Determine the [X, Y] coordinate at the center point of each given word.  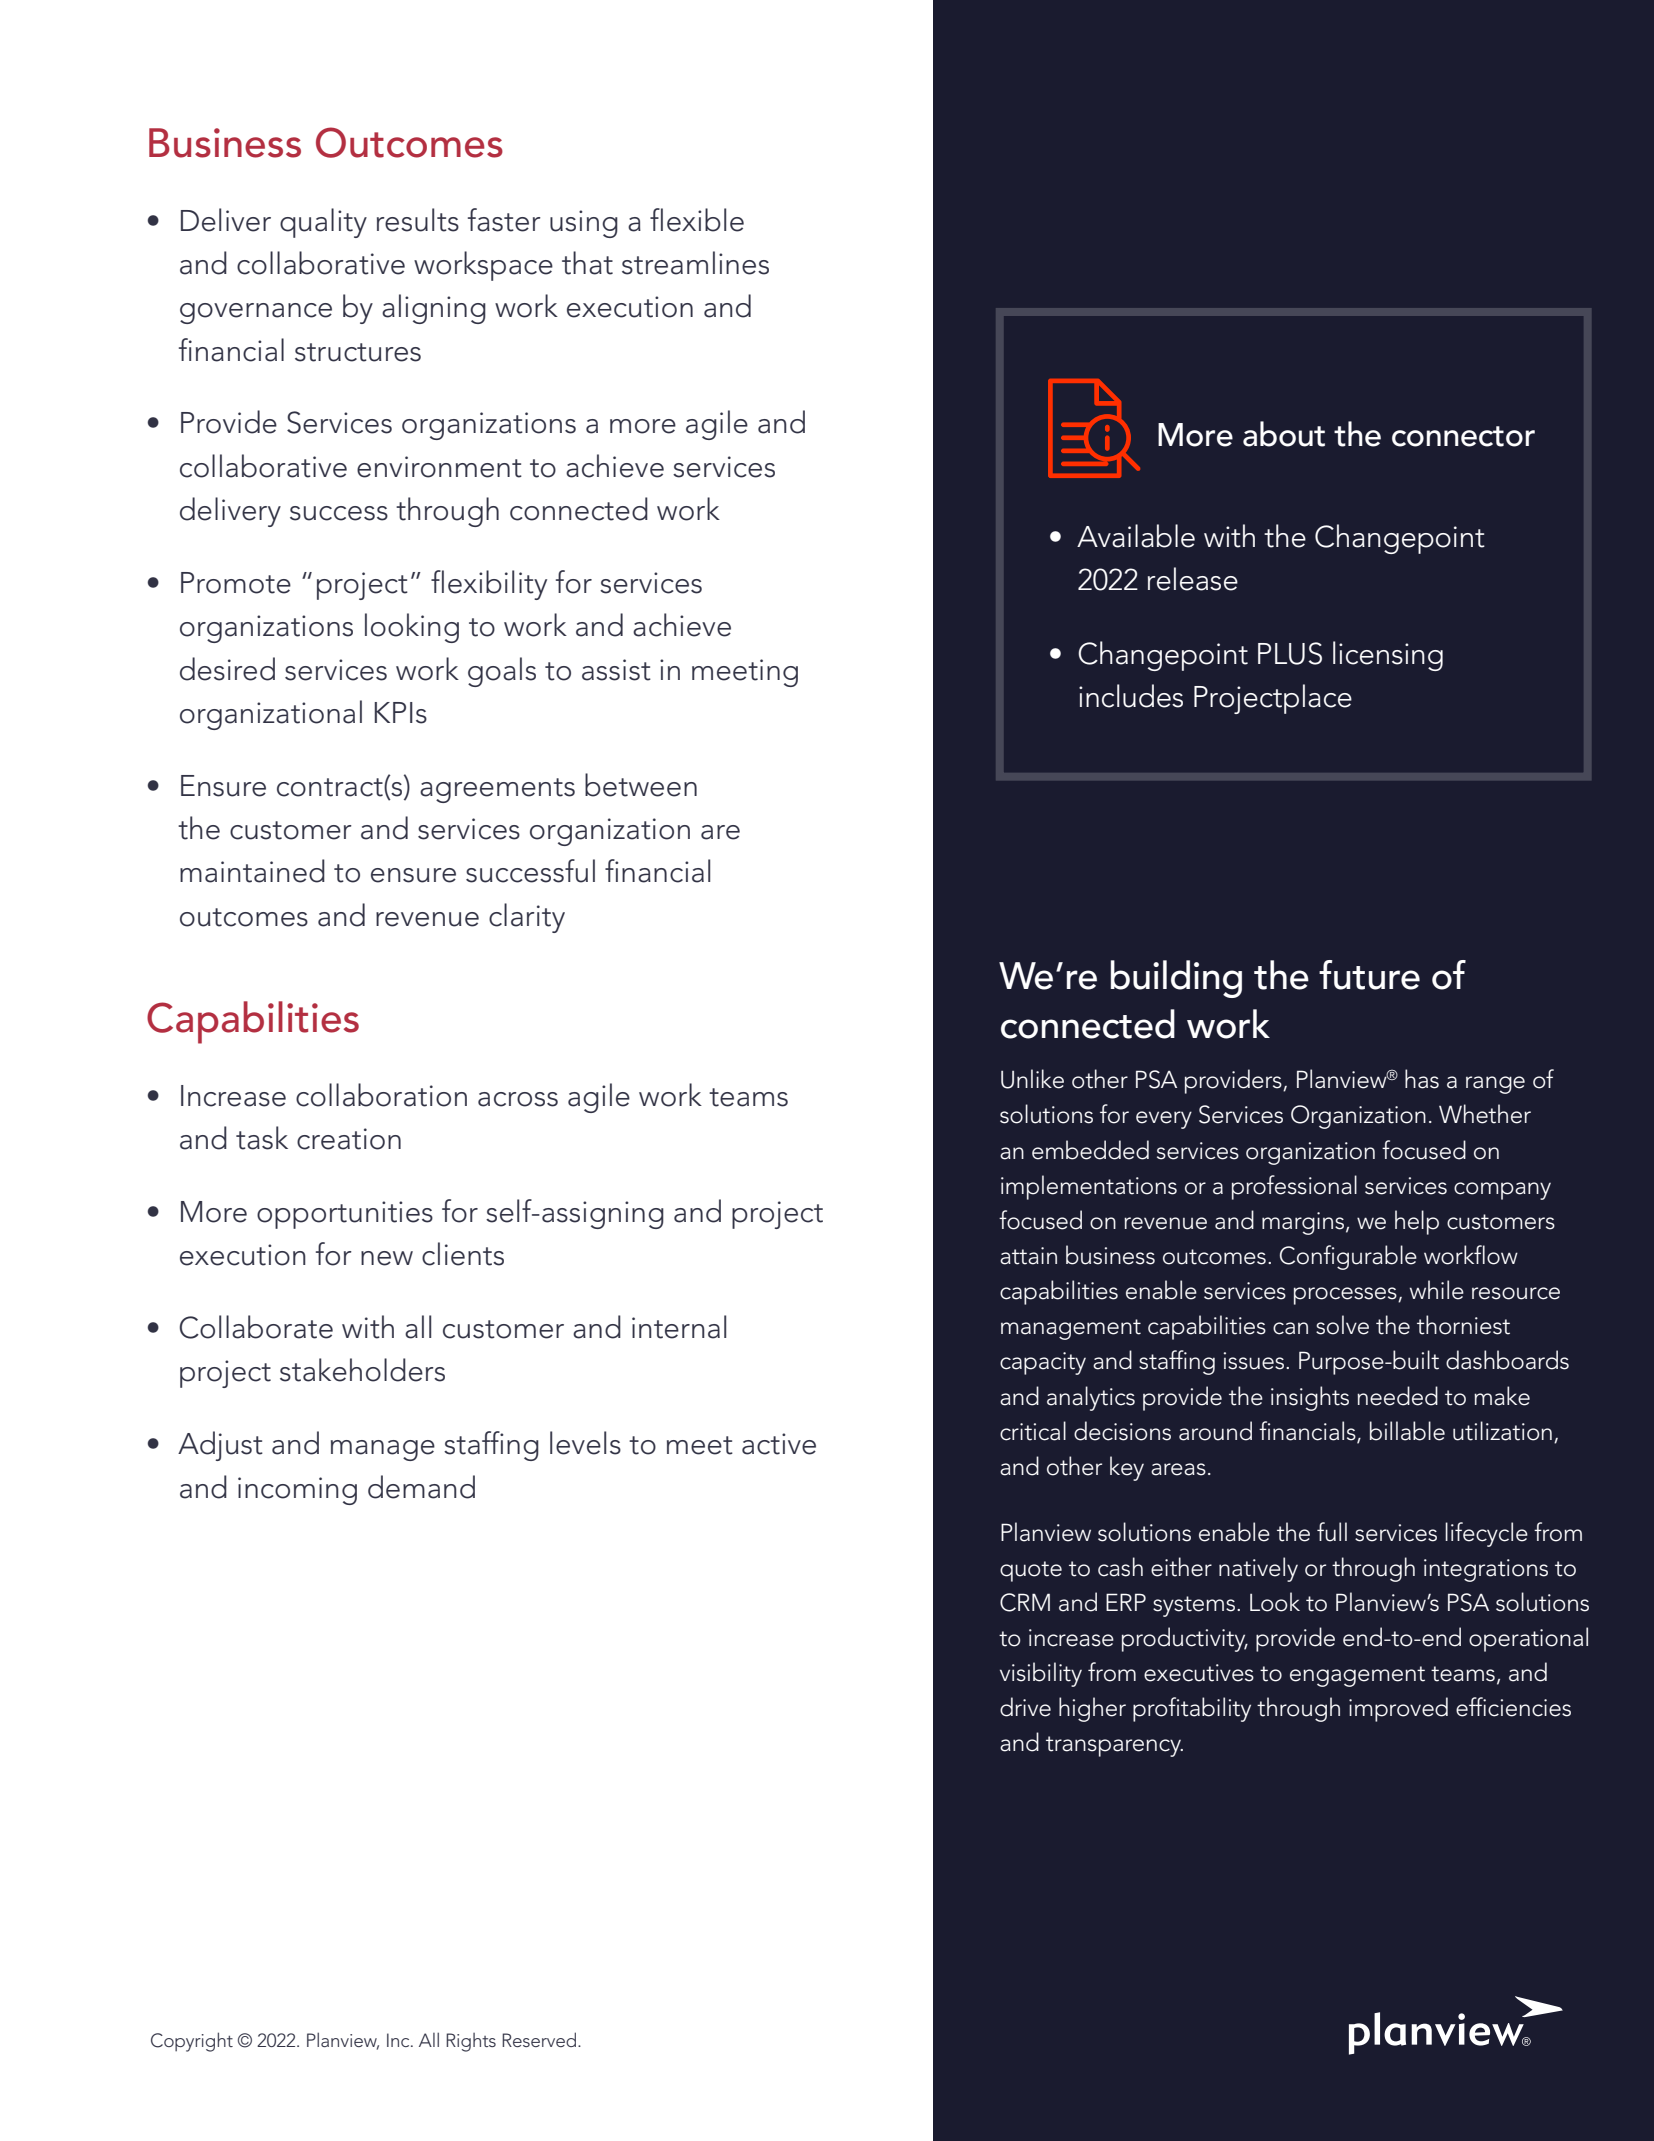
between [641, 785]
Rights [471, 2042]
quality [323, 223]
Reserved [540, 2039]
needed [1397, 1396]
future [1369, 975]
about [1284, 434]
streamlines [695, 263]
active [779, 1444]
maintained [252, 871]
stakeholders [362, 1370]
